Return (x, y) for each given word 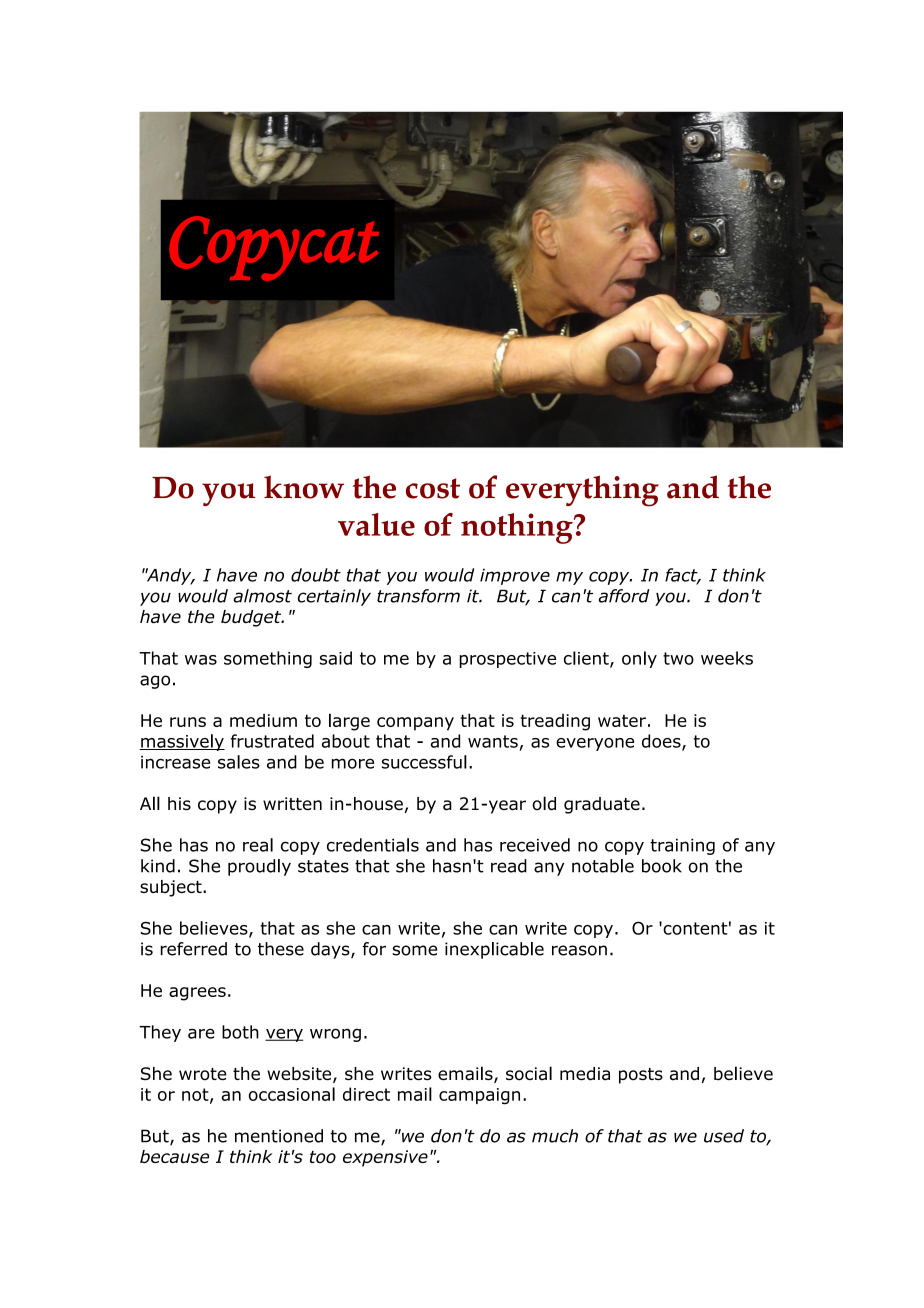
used (724, 1136)
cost (433, 488)
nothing (518, 528)
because (174, 1156)
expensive (385, 1158)
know (304, 487)
